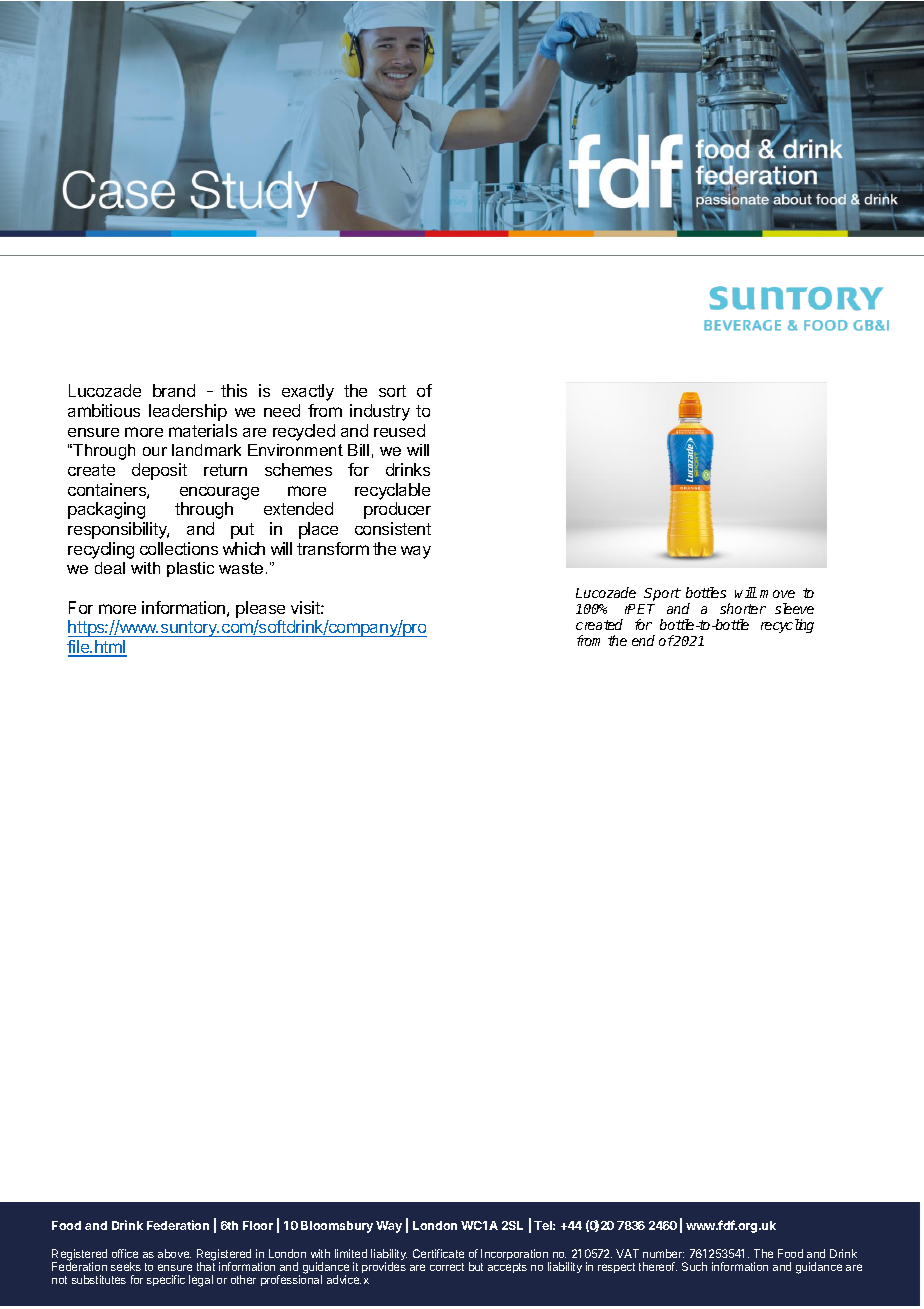 This document has width=924, height=1309. What do you see at coordinates (663, 1253) in the document?
I see `number` at bounding box center [663, 1253].
